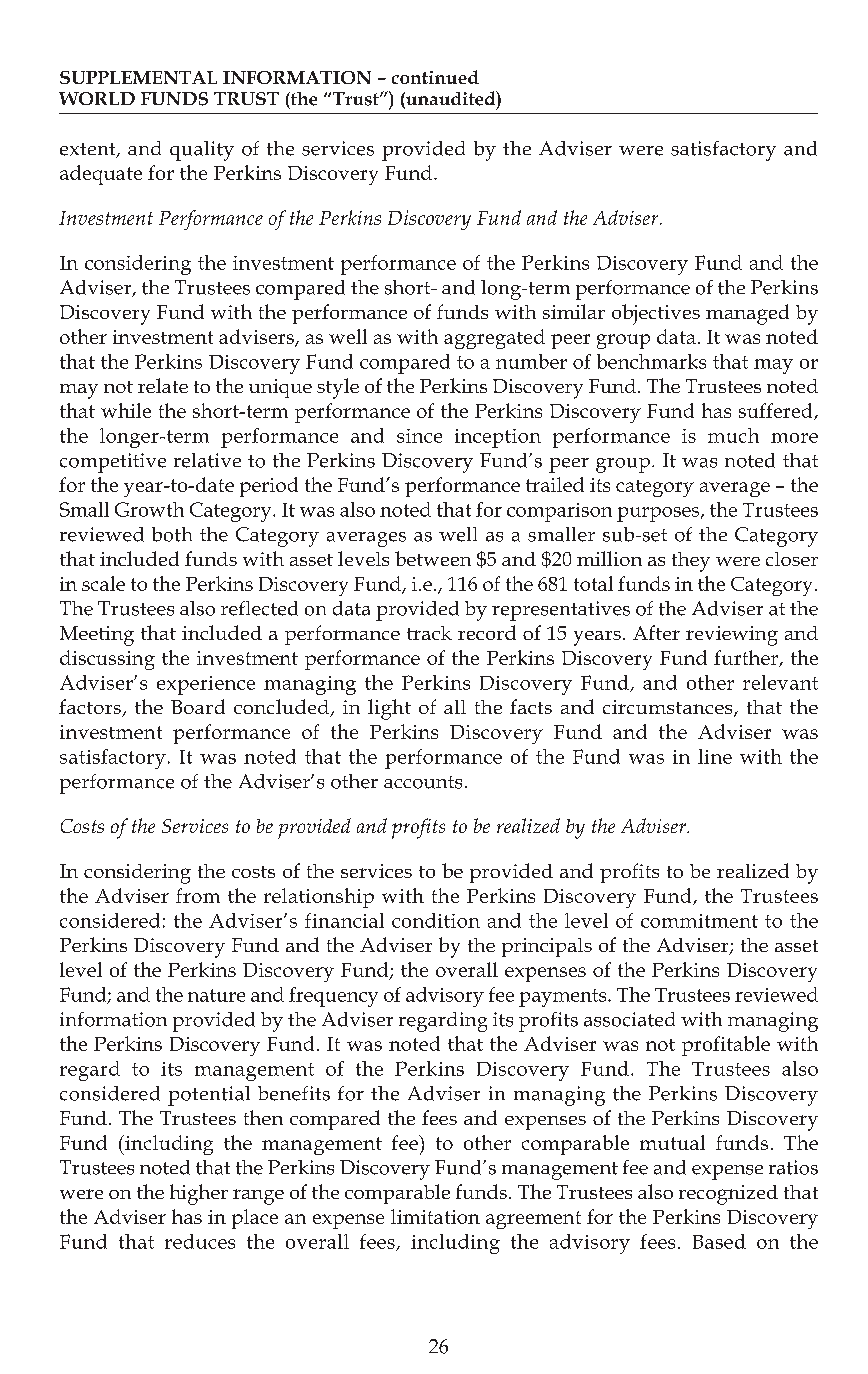  I want to click on accounts, so click(423, 782).
